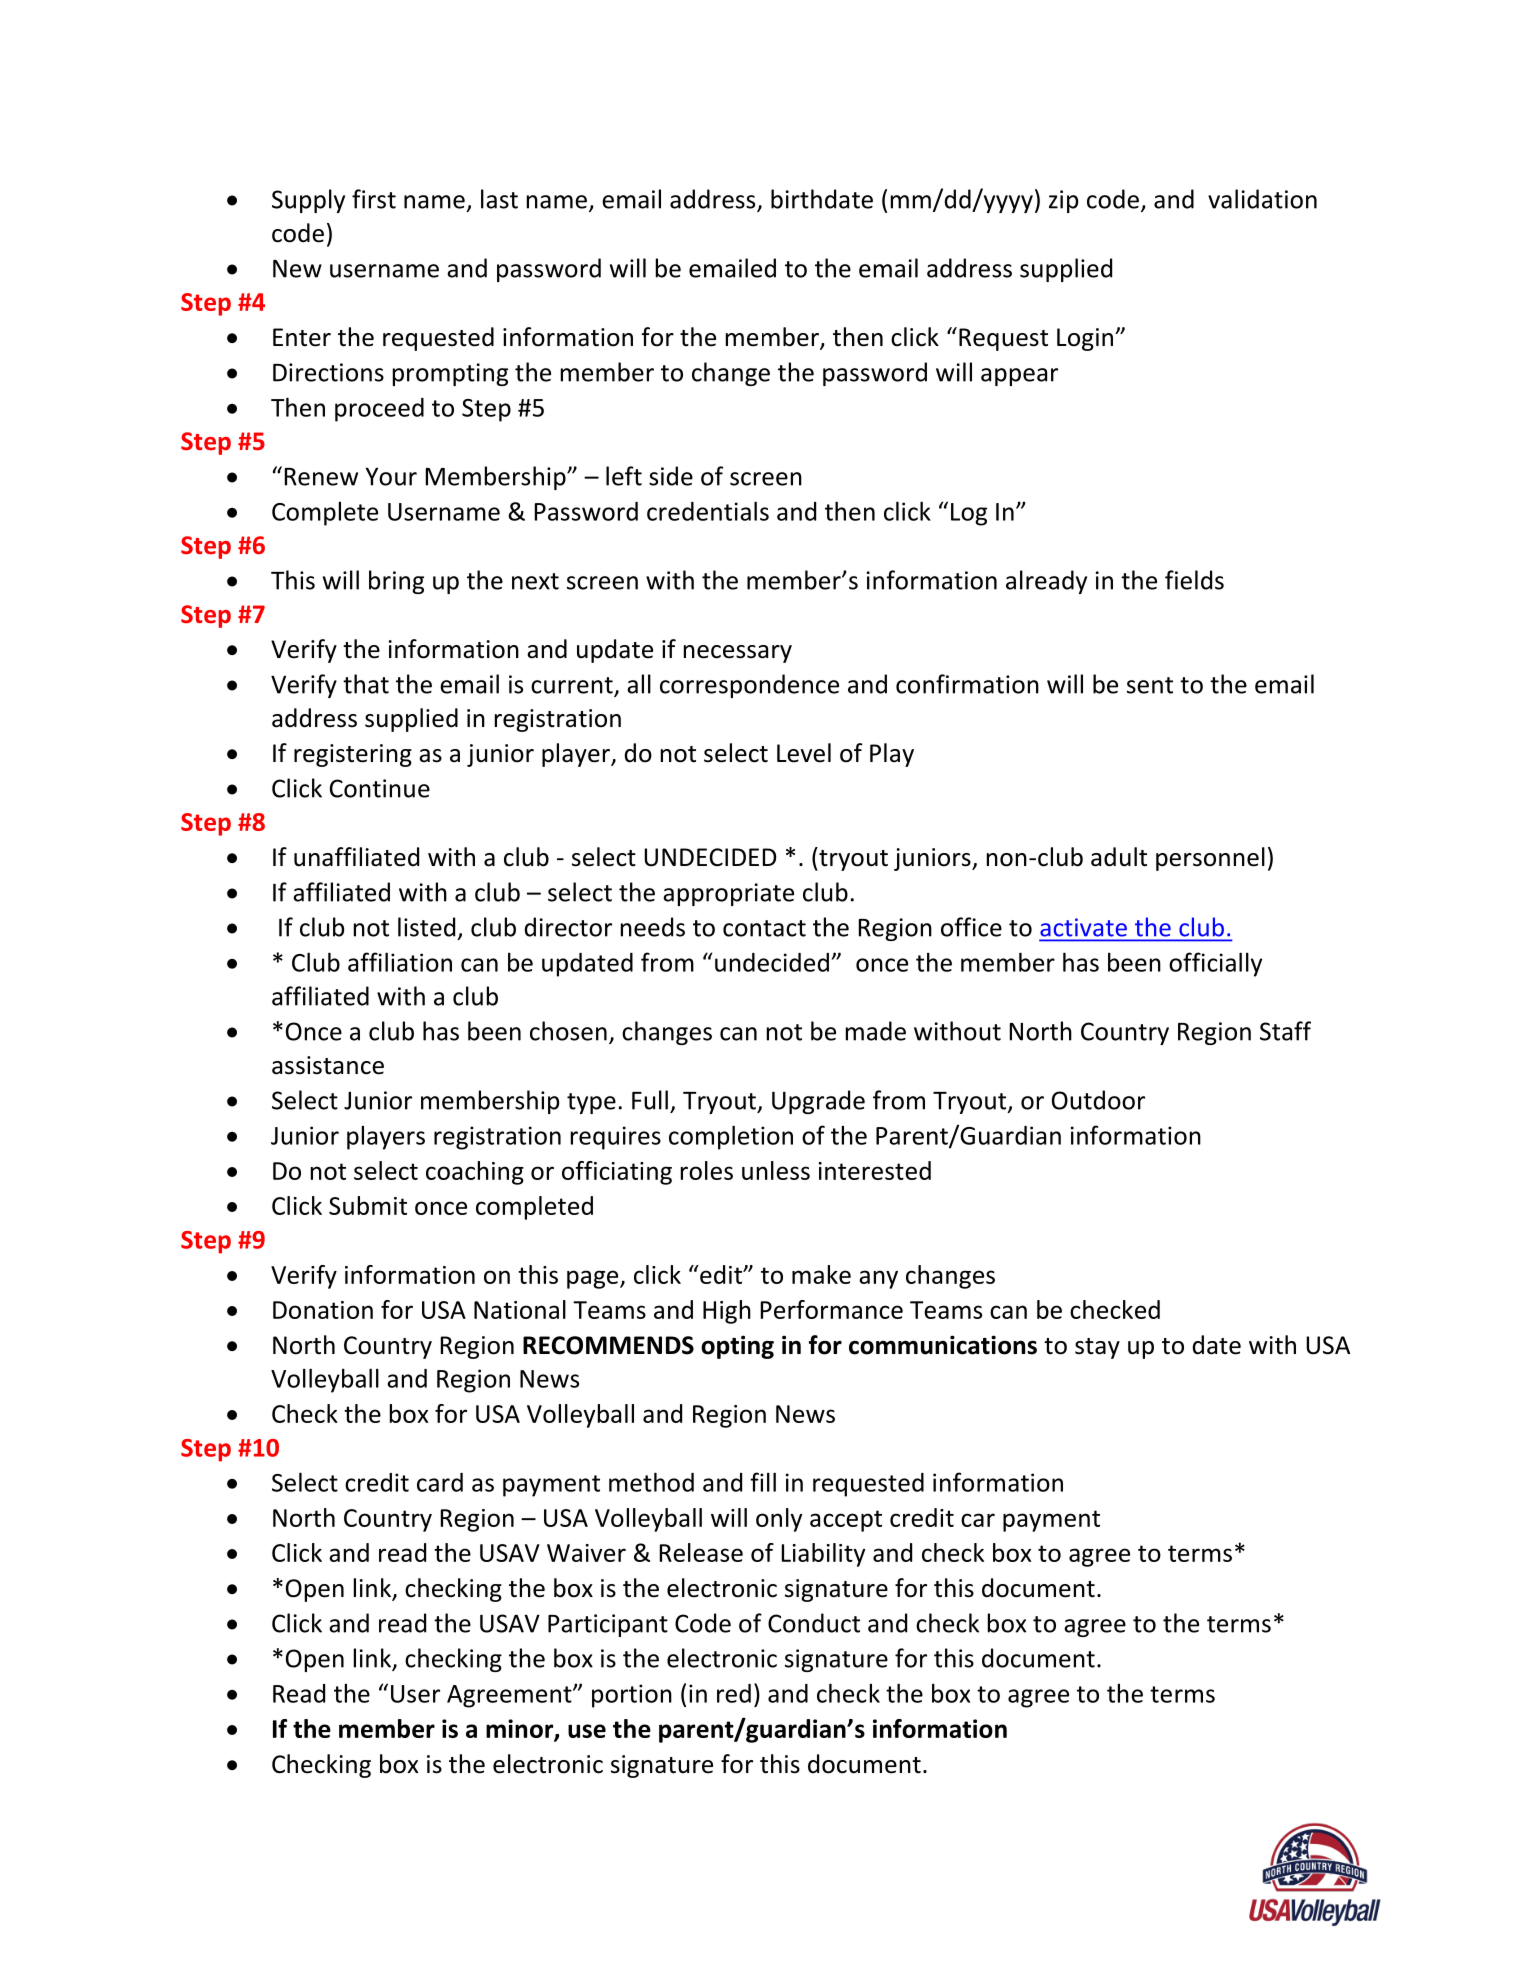 The width and height of the screenshot is (1535, 1987). Describe the element at coordinates (366, 684) in the screenshot. I see `that` at that location.
